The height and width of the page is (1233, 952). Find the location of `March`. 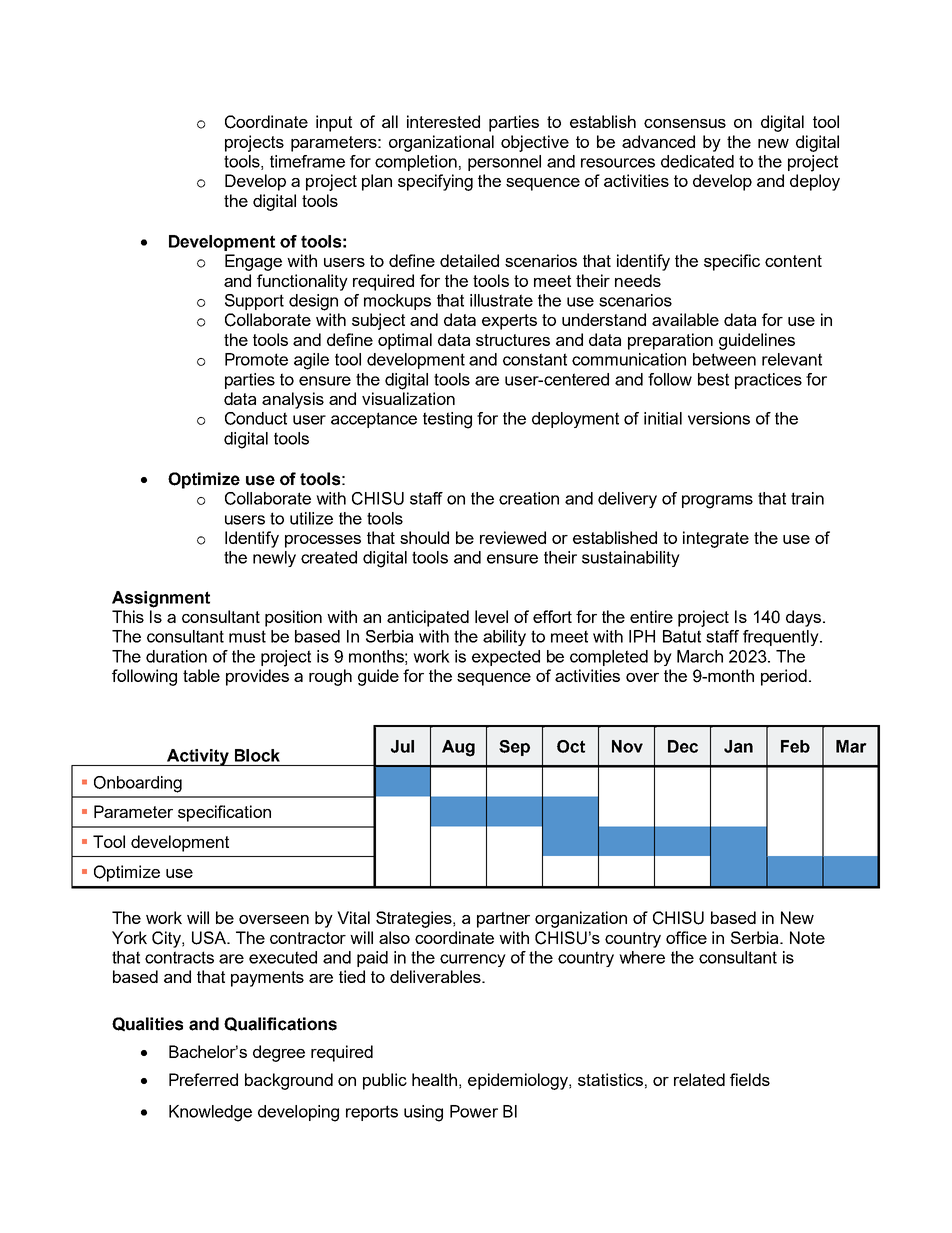

March is located at coordinates (700, 656).
